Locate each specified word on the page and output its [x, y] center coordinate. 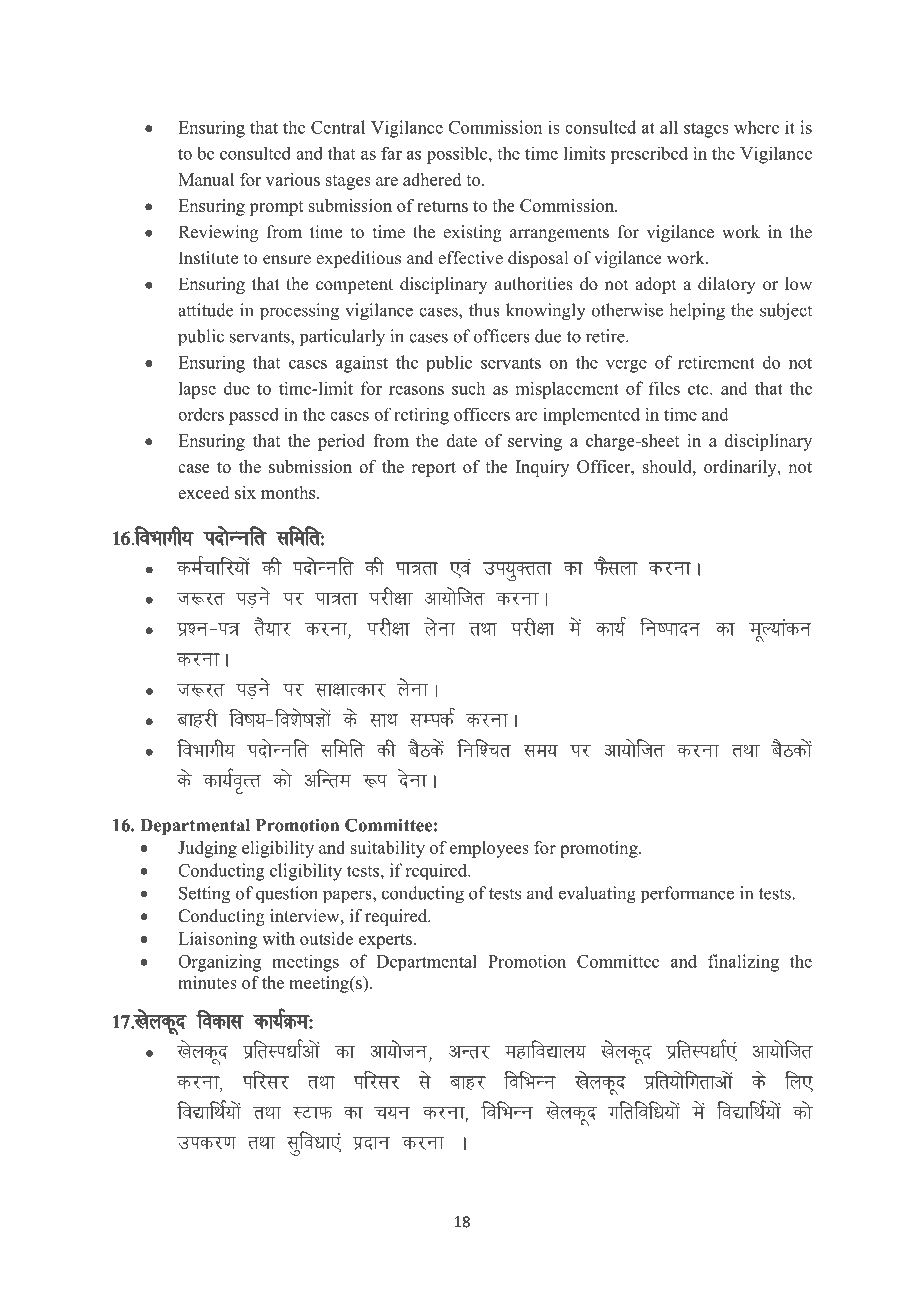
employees [489, 849]
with [278, 938]
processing [299, 312]
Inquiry [542, 468]
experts [385, 941]
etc [699, 389]
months [289, 492]
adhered [432, 179]
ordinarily [741, 468]
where [756, 127]
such [468, 388]
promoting [600, 849]
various [293, 179]
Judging [207, 849]
